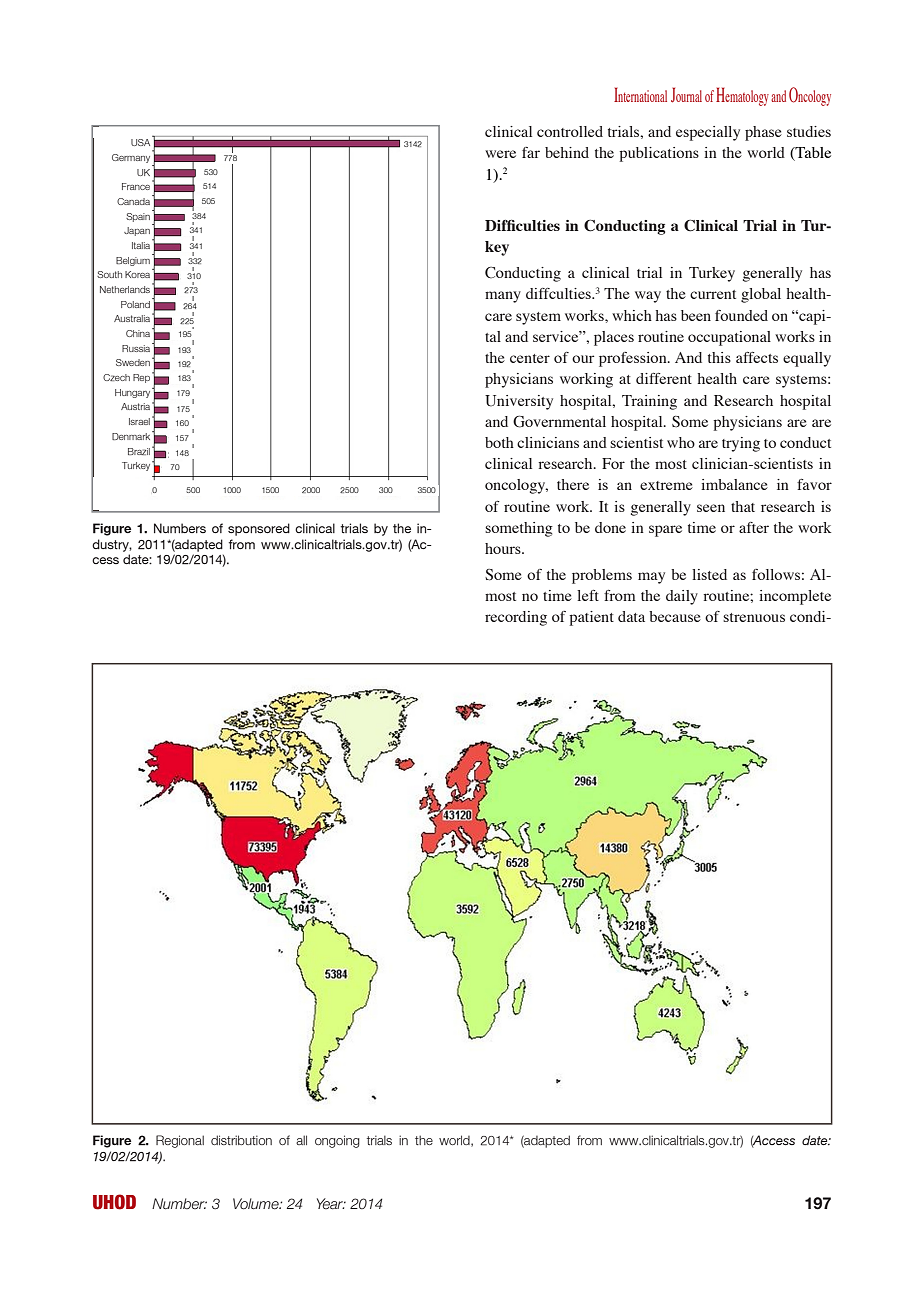 The width and height of the page is (924, 1295). What do you see at coordinates (241, 1140) in the page?
I see `distribution` at bounding box center [241, 1140].
